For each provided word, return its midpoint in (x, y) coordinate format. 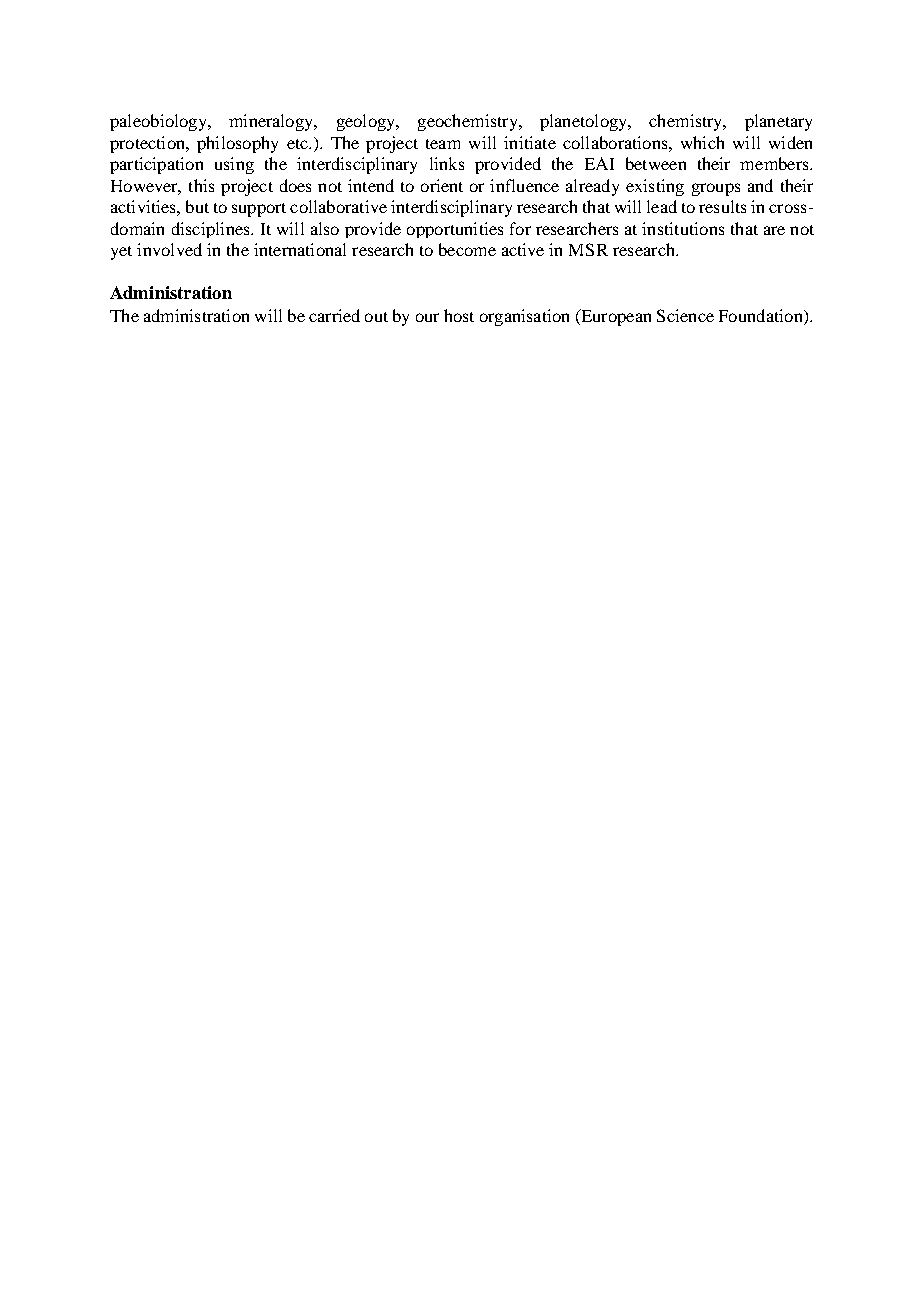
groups (716, 189)
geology (367, 122)
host (459, 315)
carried (334, 315)
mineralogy (272, 122)
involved (169, 249)
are (774, 230)
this (201, 185)
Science (685, 315)
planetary (778, 122)
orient (442, 185)
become (467, 249)
